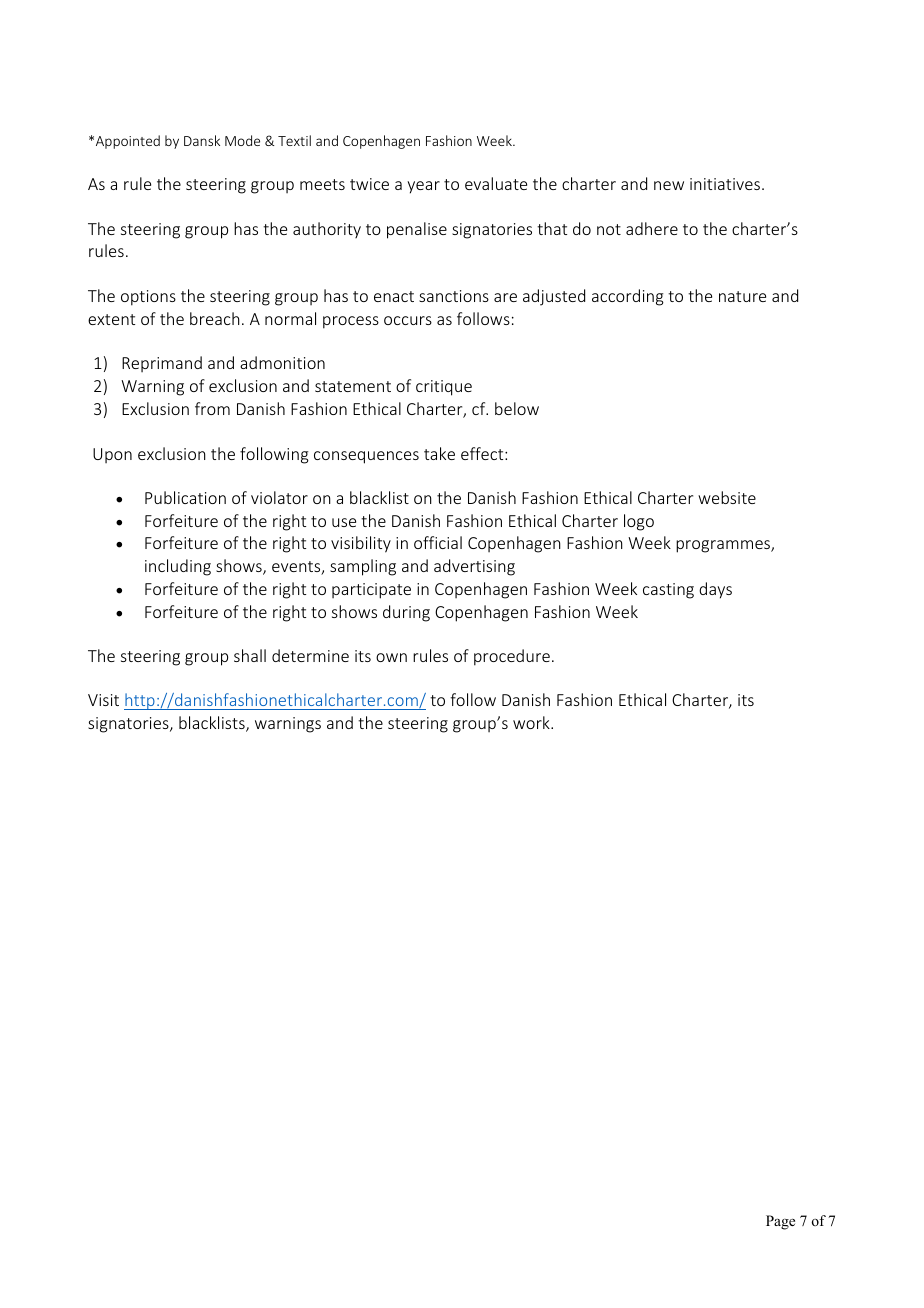 The width and height of the document is (924, 1308). I want to click on determine, so click(310, 655).
